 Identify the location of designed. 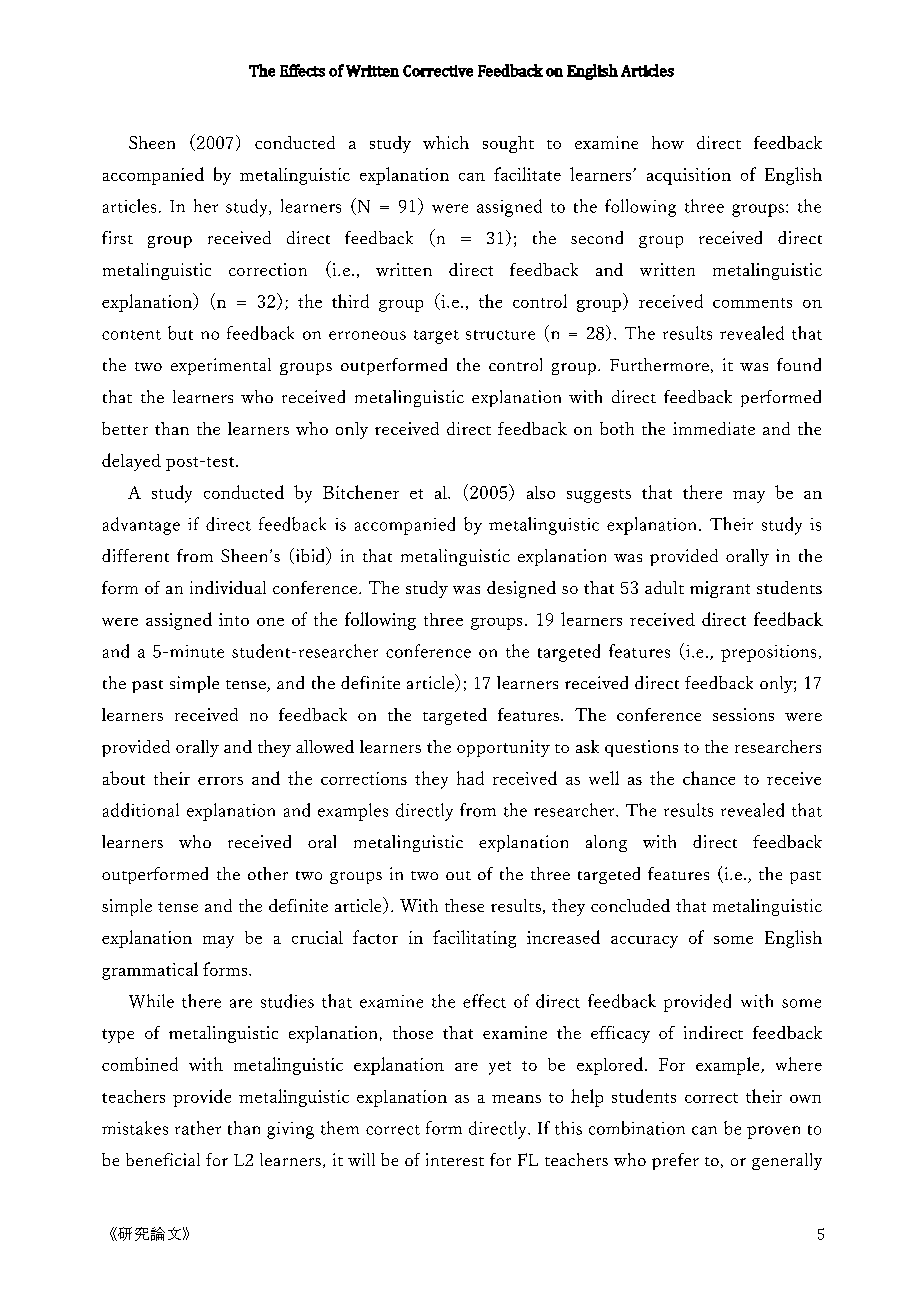
(521, 589).
